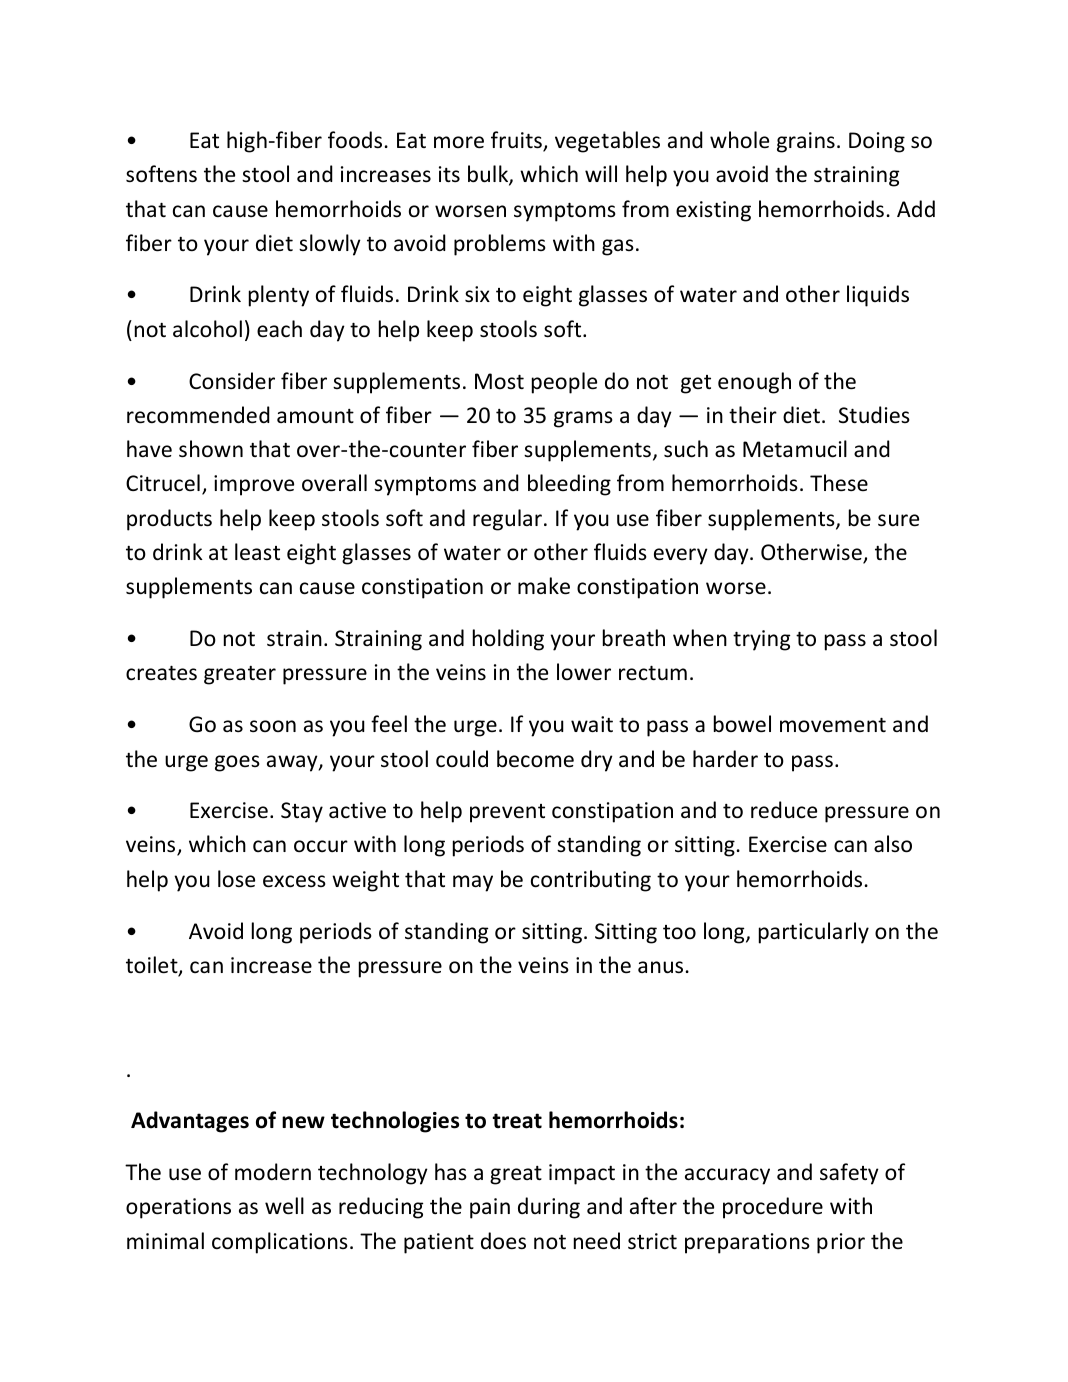 The width and height of the document is (1068, 1382). Describe the element at coordinates (833, 725) in the document. I see `movement` at that location.
